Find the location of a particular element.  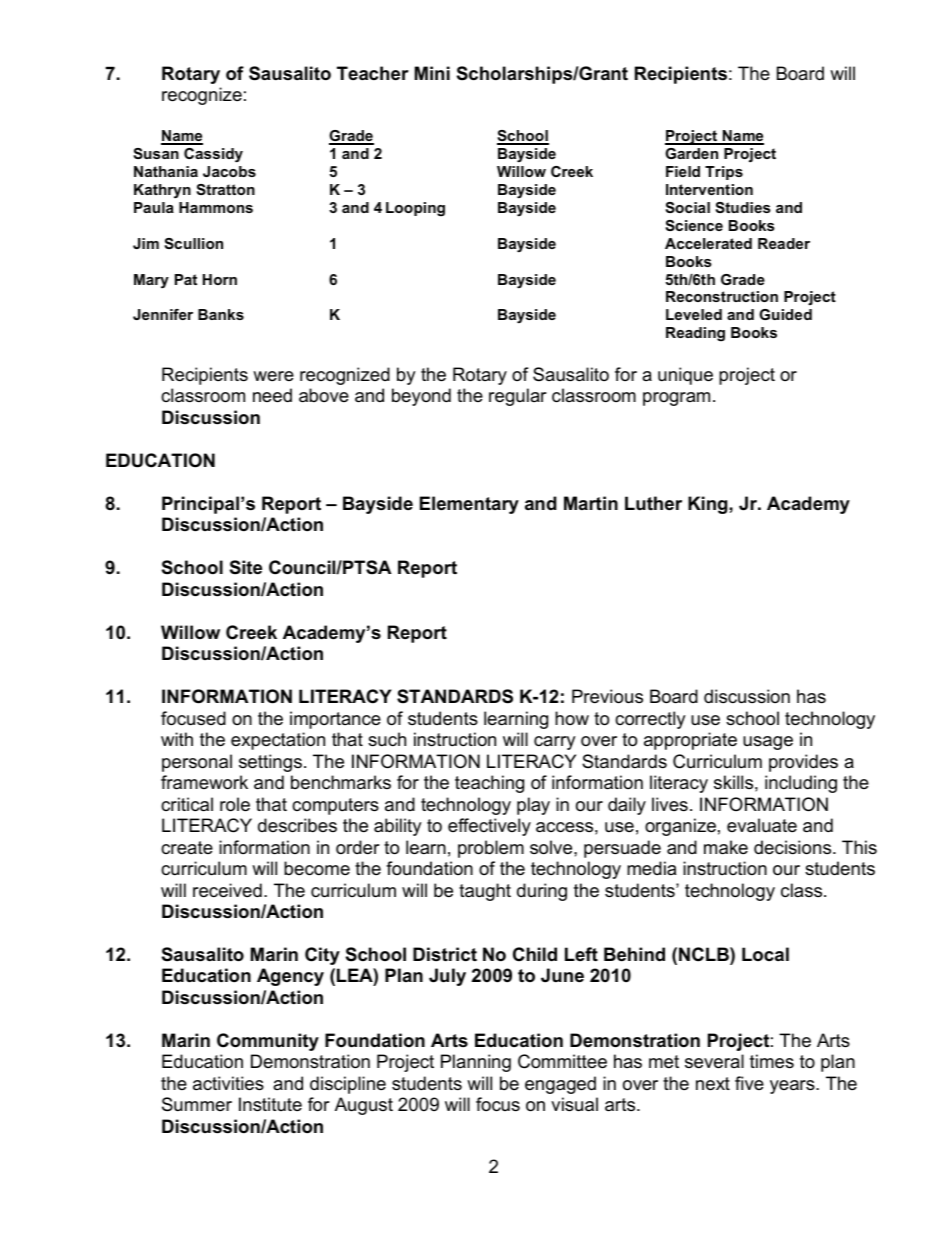

Garden is located at coordinates (691, 153).
